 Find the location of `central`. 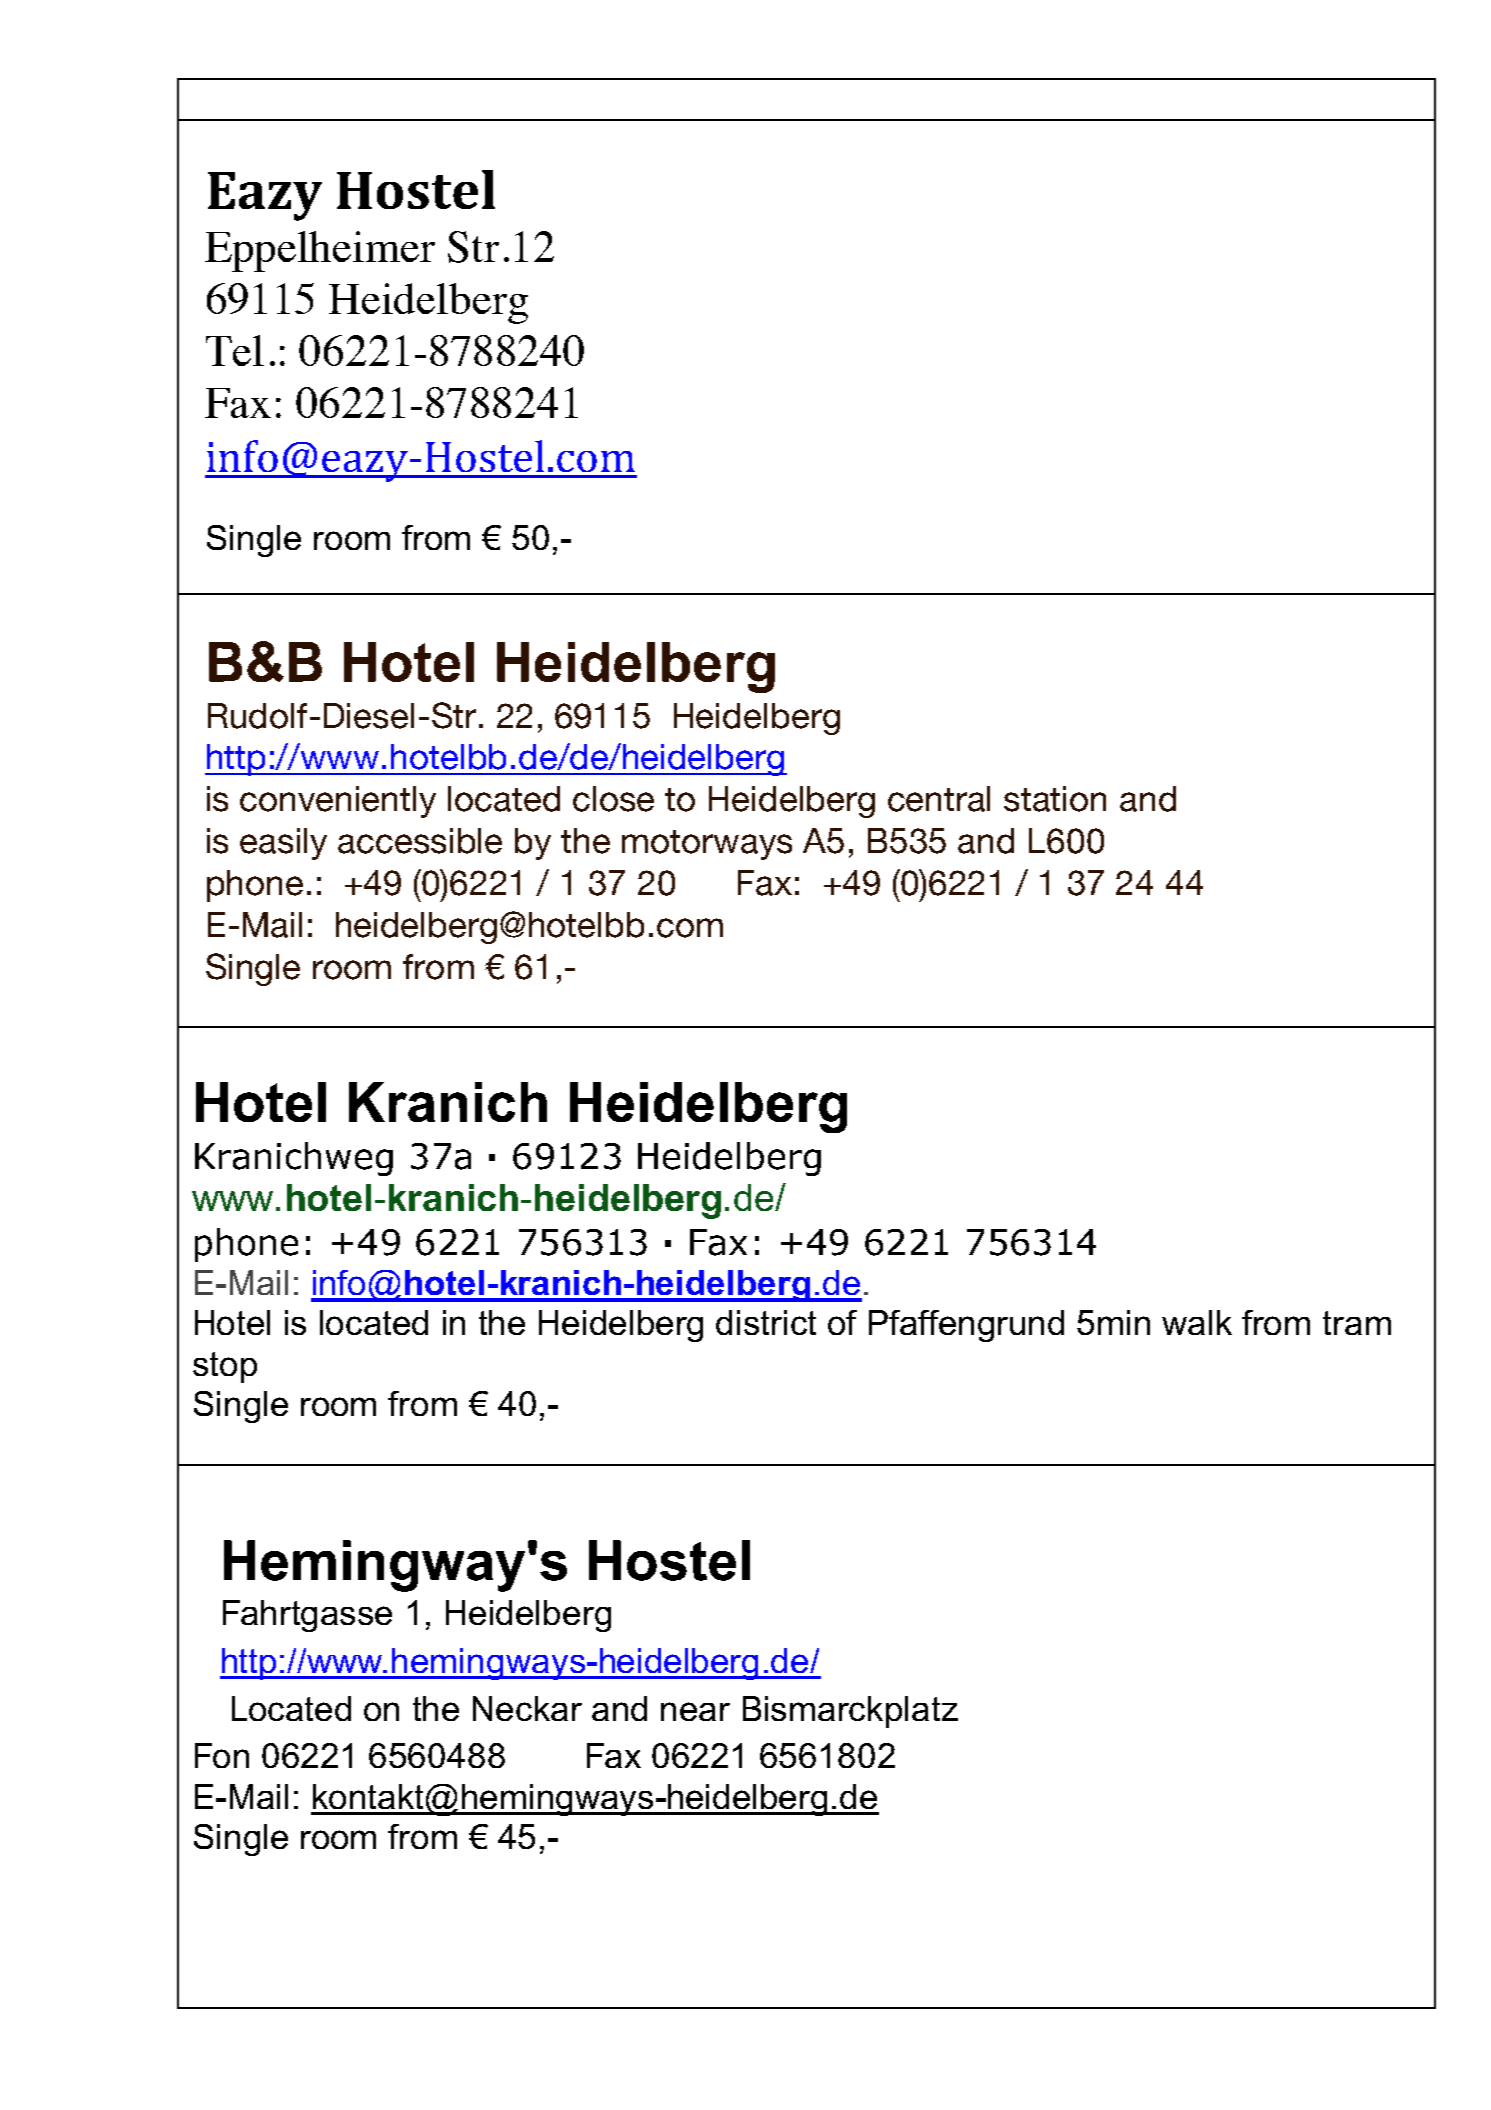

central is located at coordinates (939, 799).
